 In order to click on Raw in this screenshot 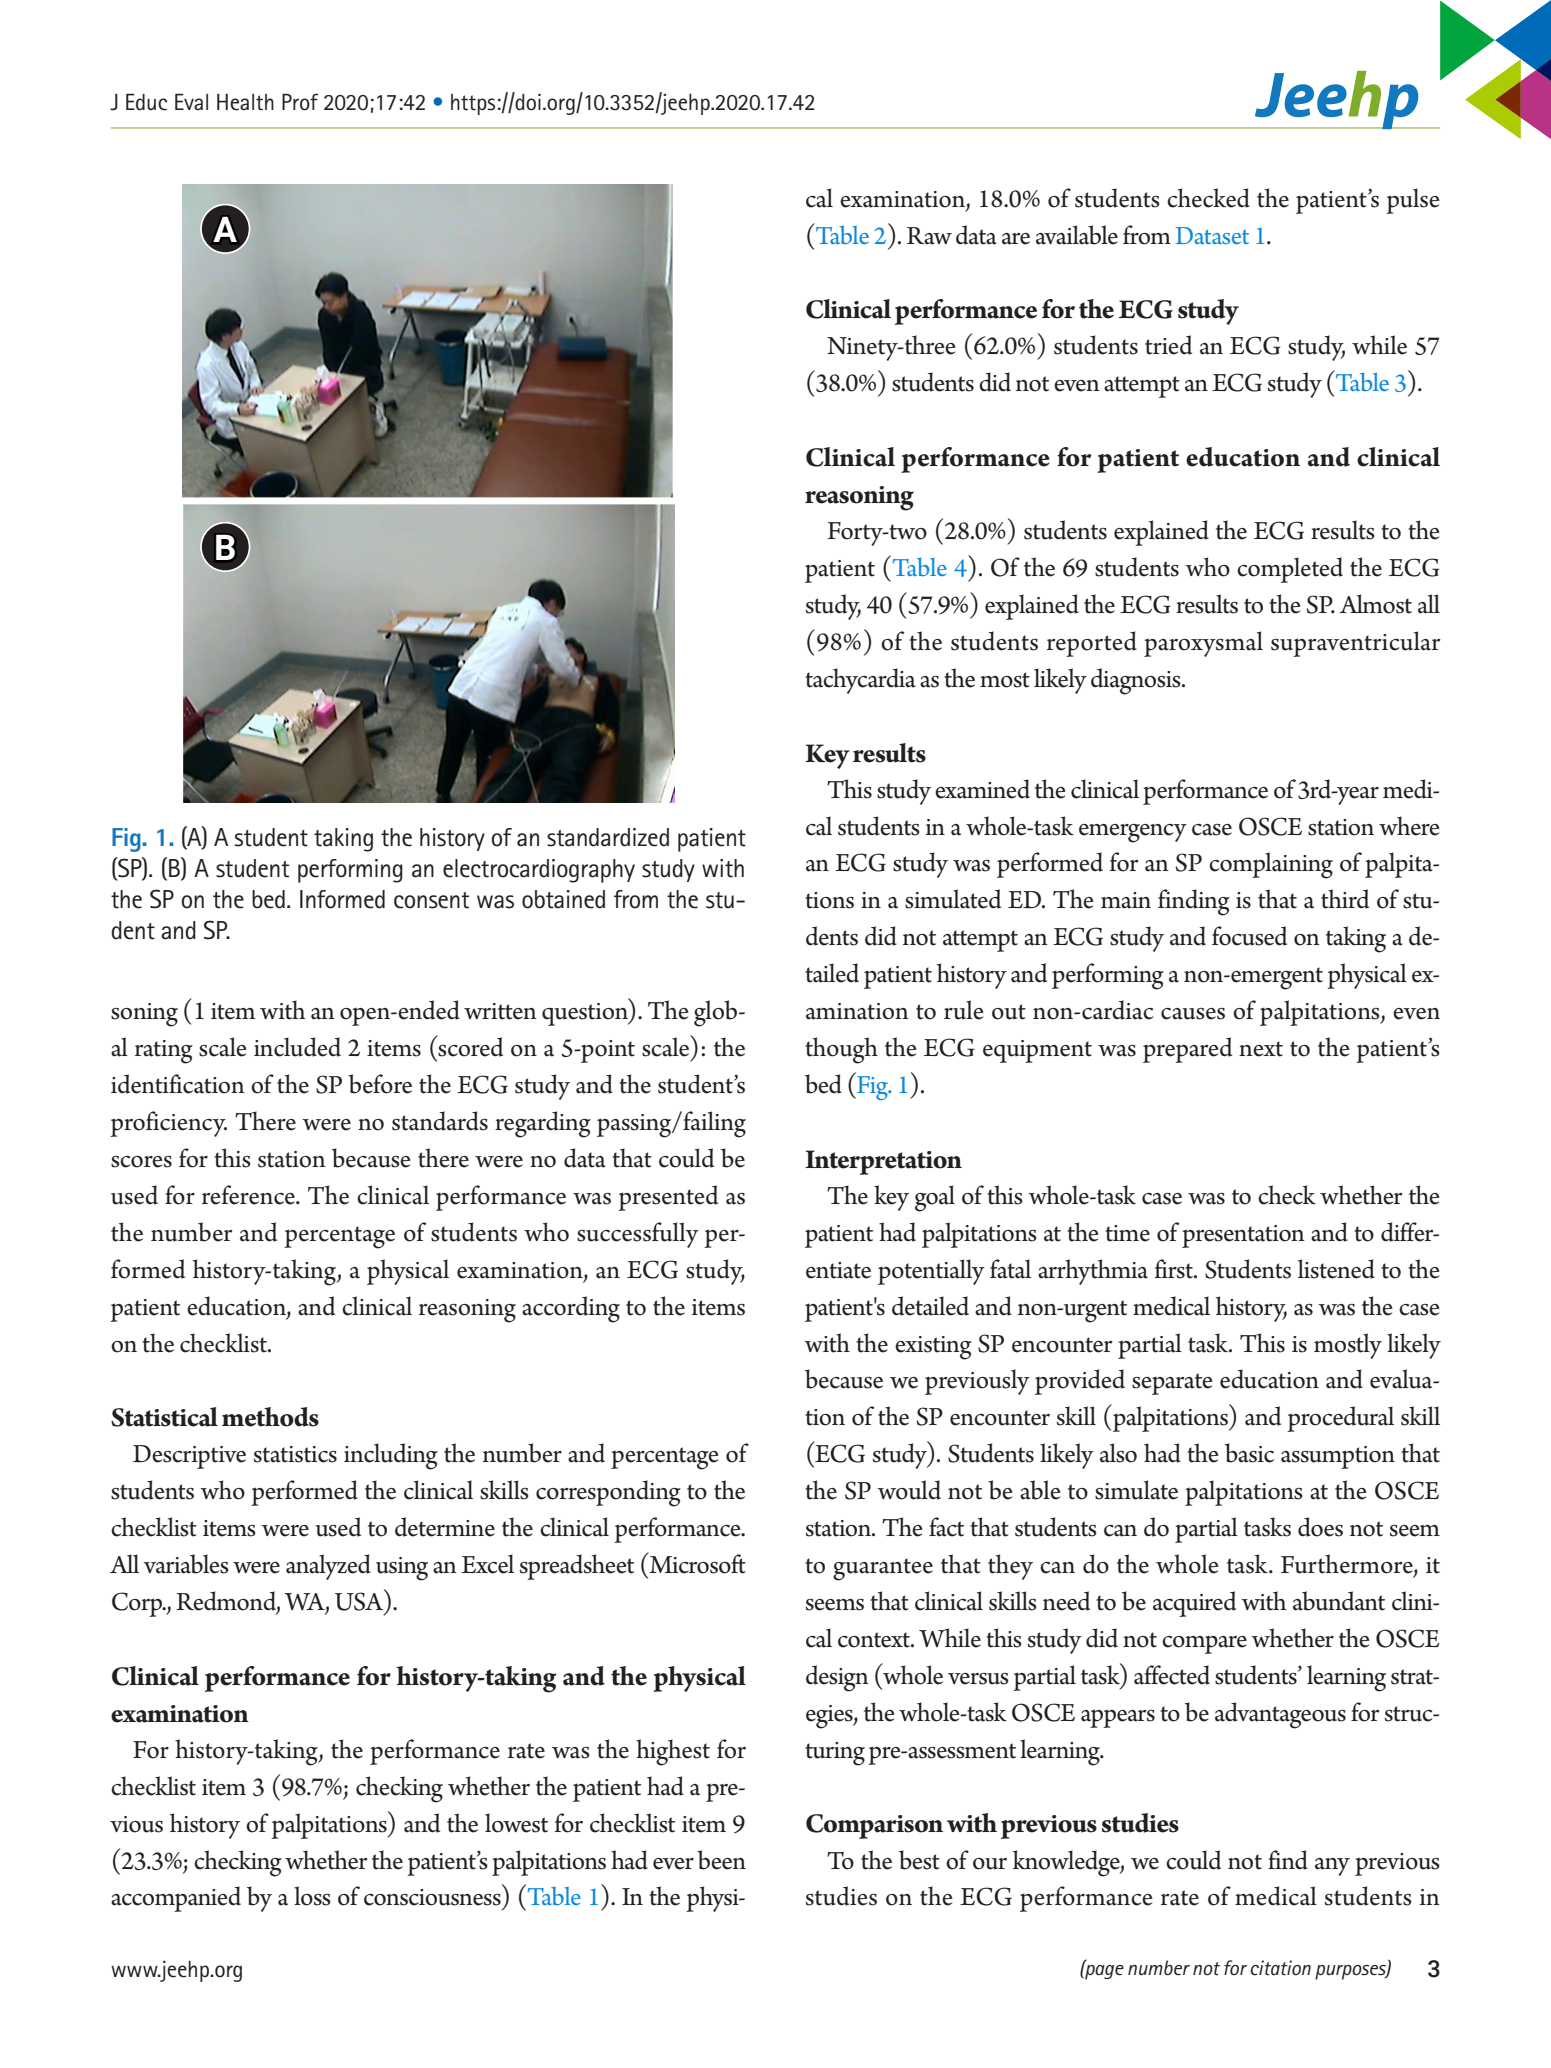, I will do `click(929, 236)`.
